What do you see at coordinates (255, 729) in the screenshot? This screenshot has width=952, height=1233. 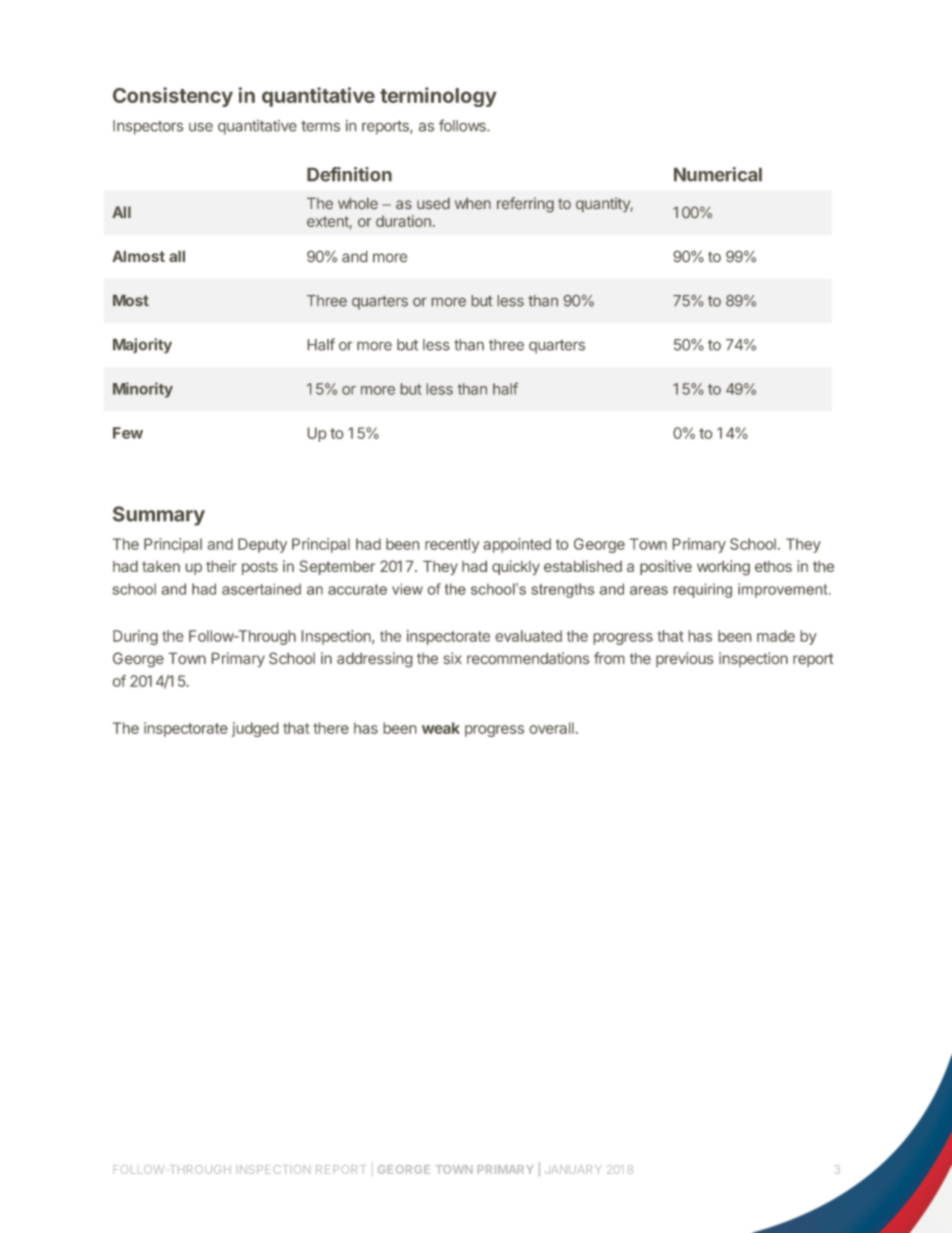 I see `judged` at bounding box center [255, 729].
